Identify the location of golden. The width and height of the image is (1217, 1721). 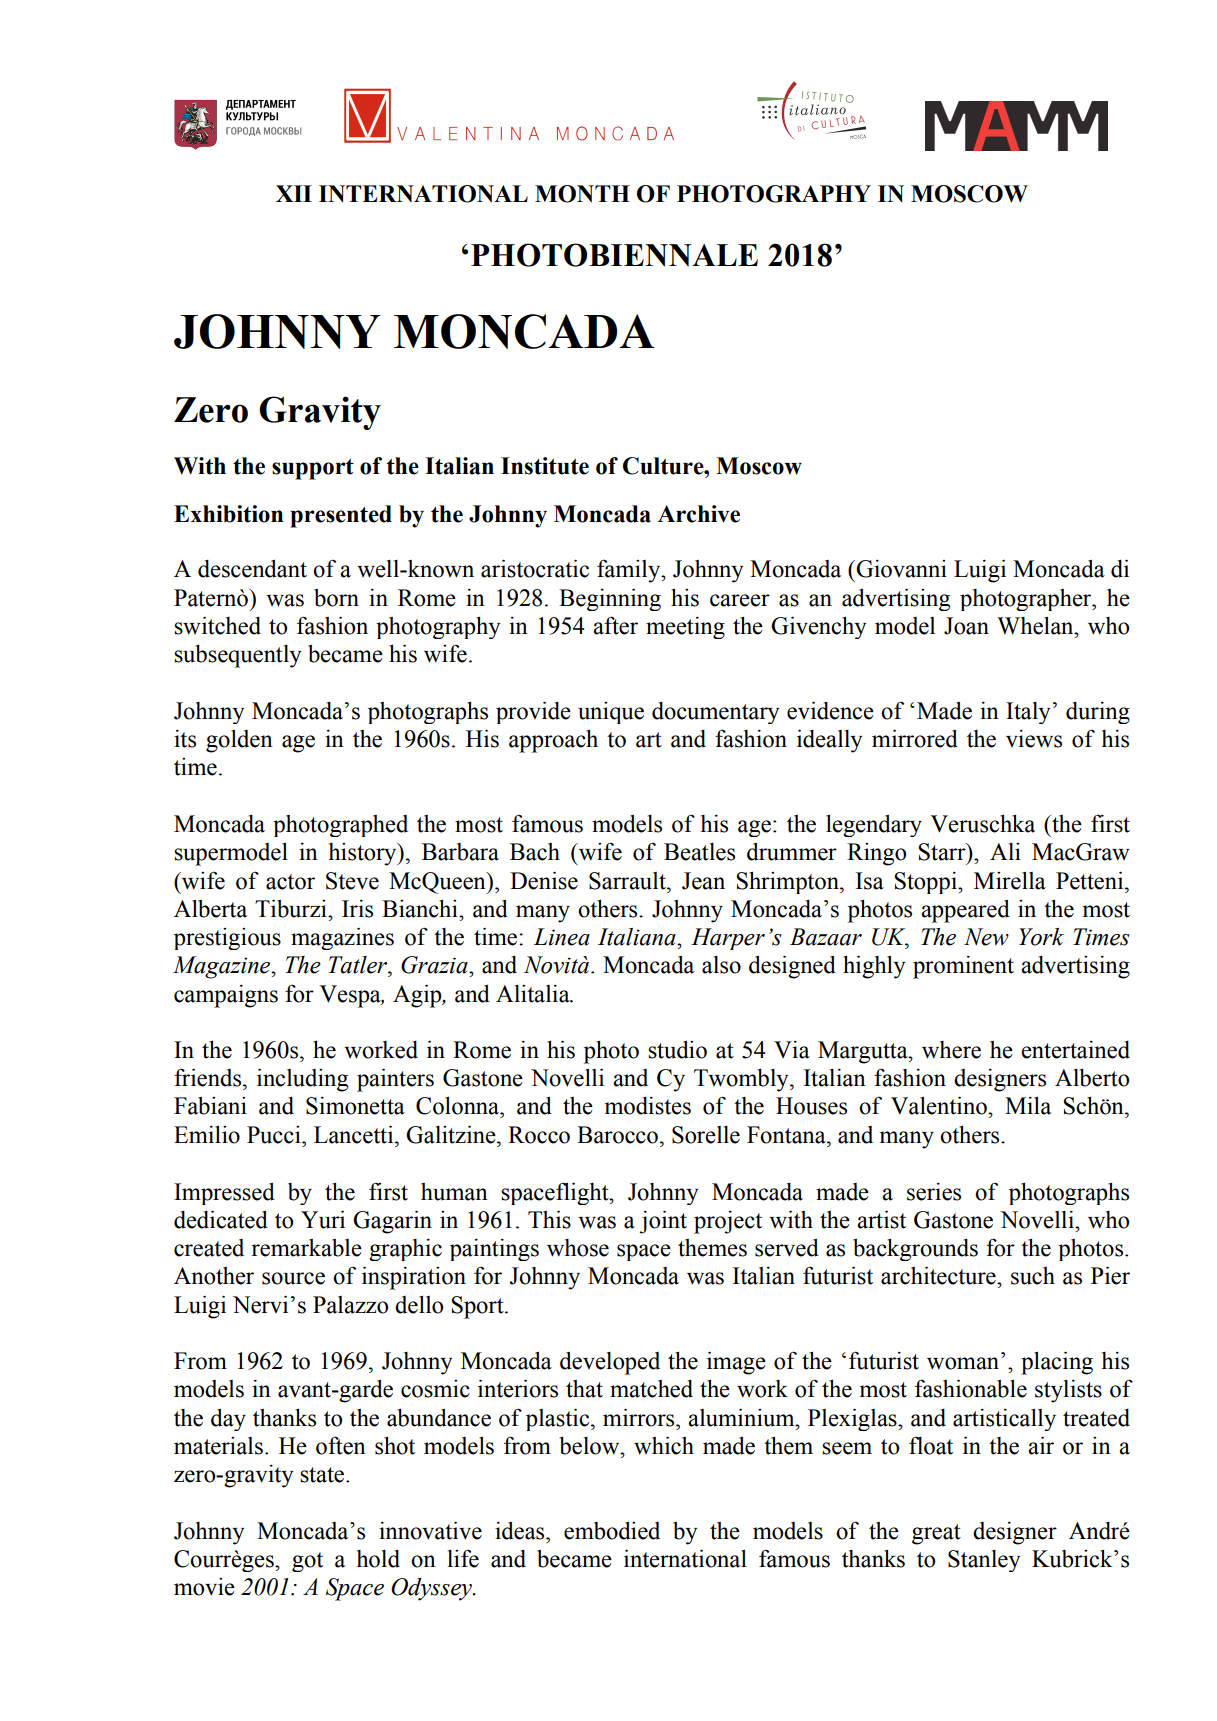
(239, 741).
